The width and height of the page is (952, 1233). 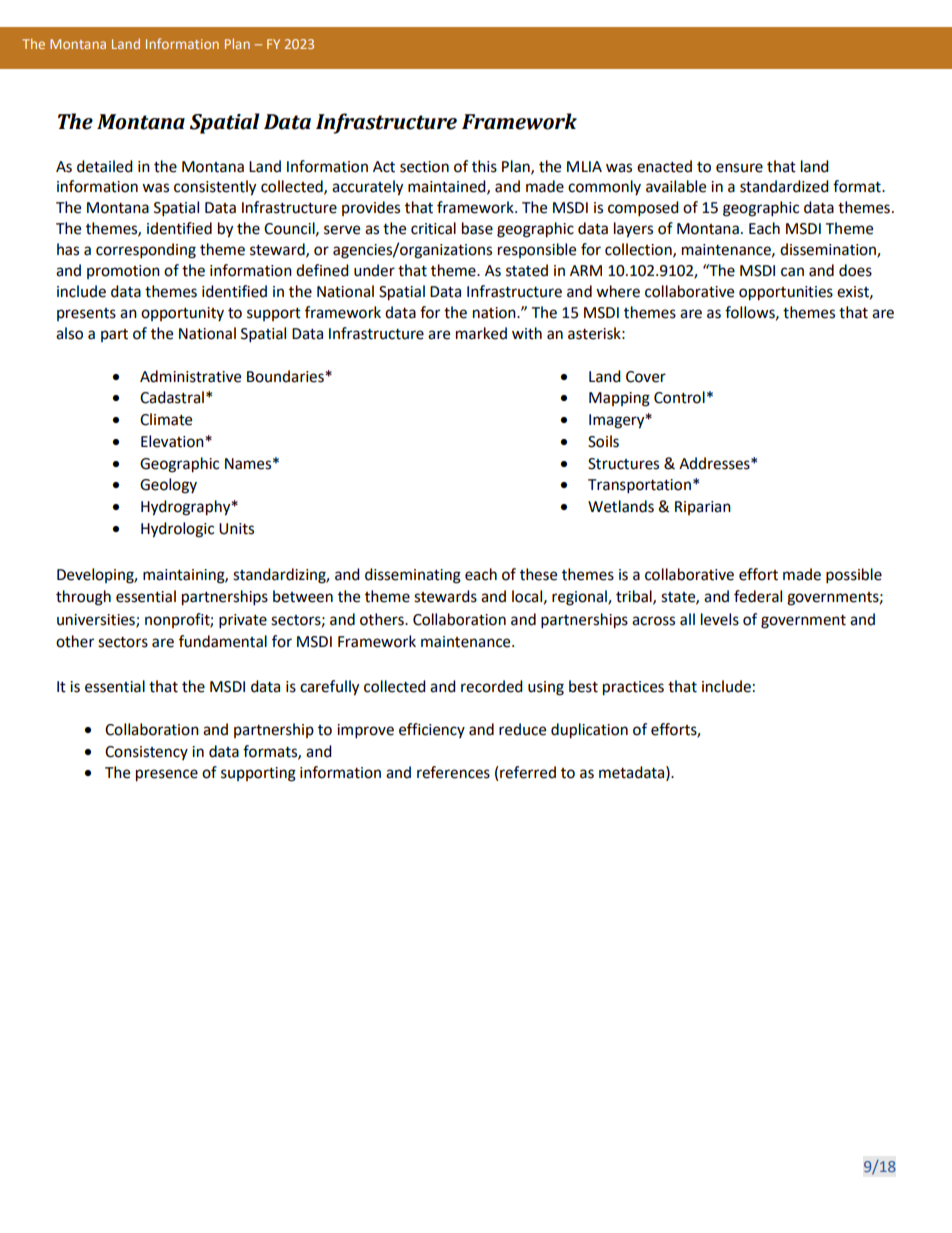 I want to click on Soils, so click(x=603, y=441).
